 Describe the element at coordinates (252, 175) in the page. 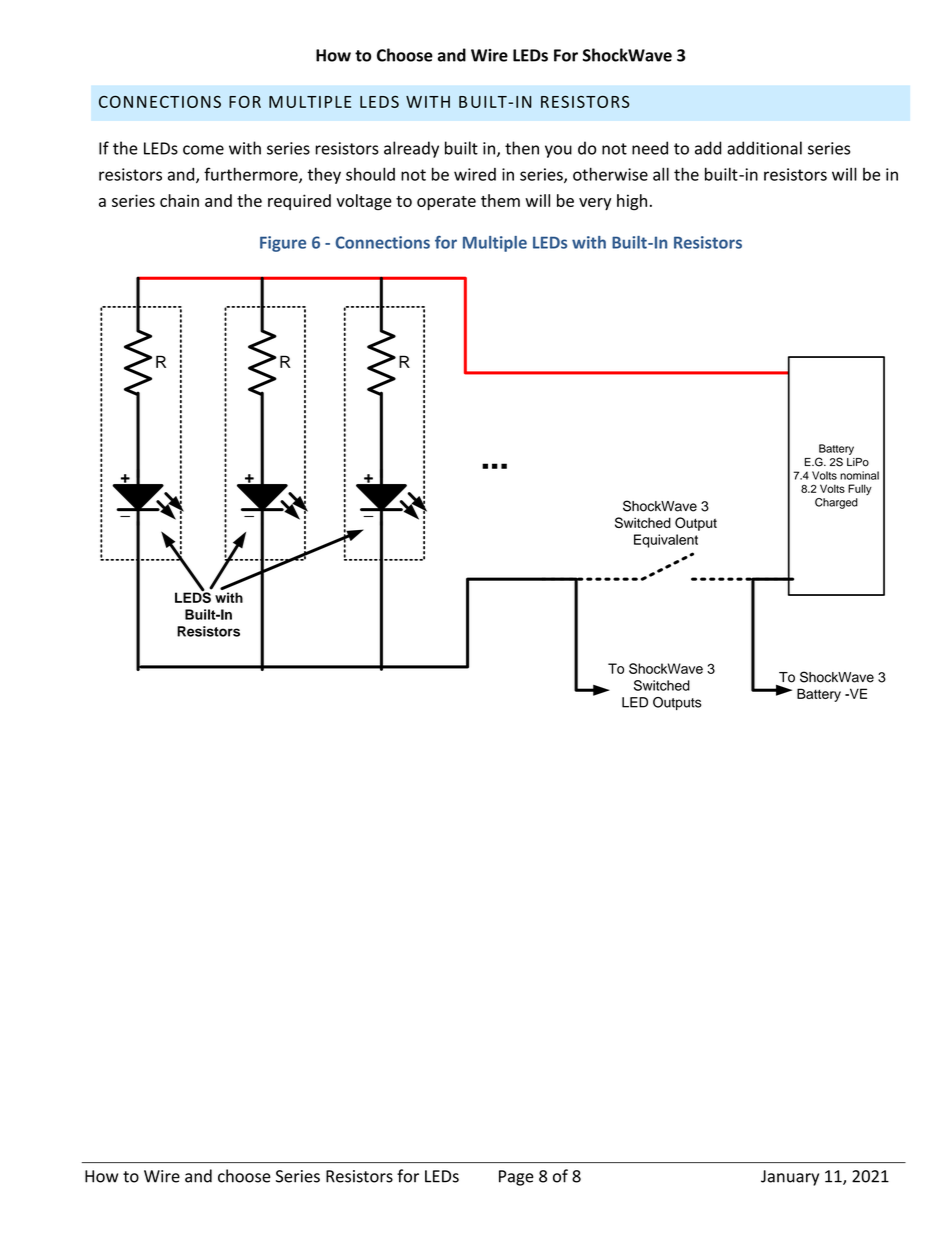

I see `furthermore` at that location.
